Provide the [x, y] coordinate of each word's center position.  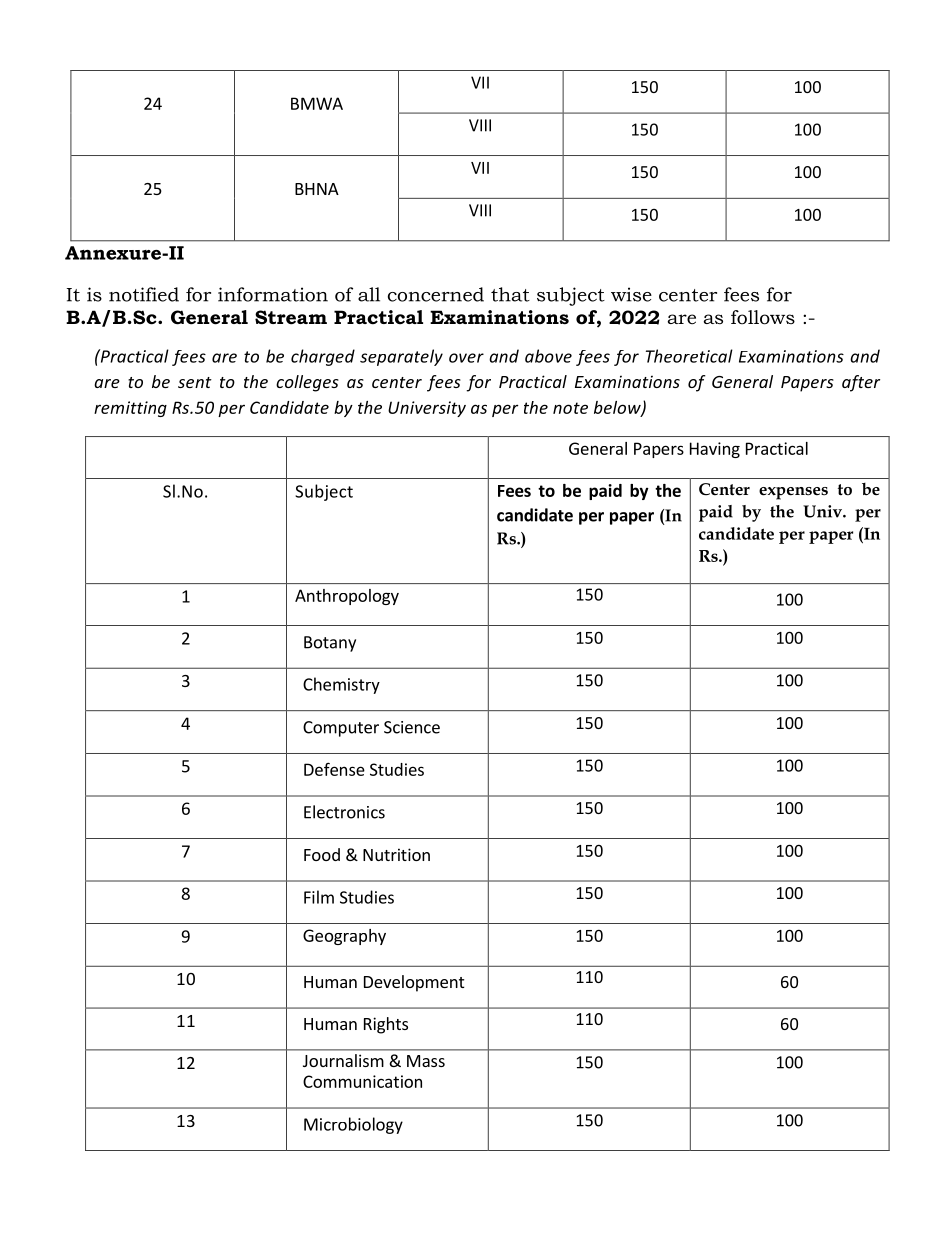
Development [414, 983]
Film [319, 897]
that [510, 294]
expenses [793, 493]
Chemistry [341, 685]
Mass [426, 1061]
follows [763, 317]
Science [412, 727]
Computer [341, 729]
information [273, 294]
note [570, 408]
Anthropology [347, 597]
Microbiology [353, 1125]
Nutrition [396, 854]
